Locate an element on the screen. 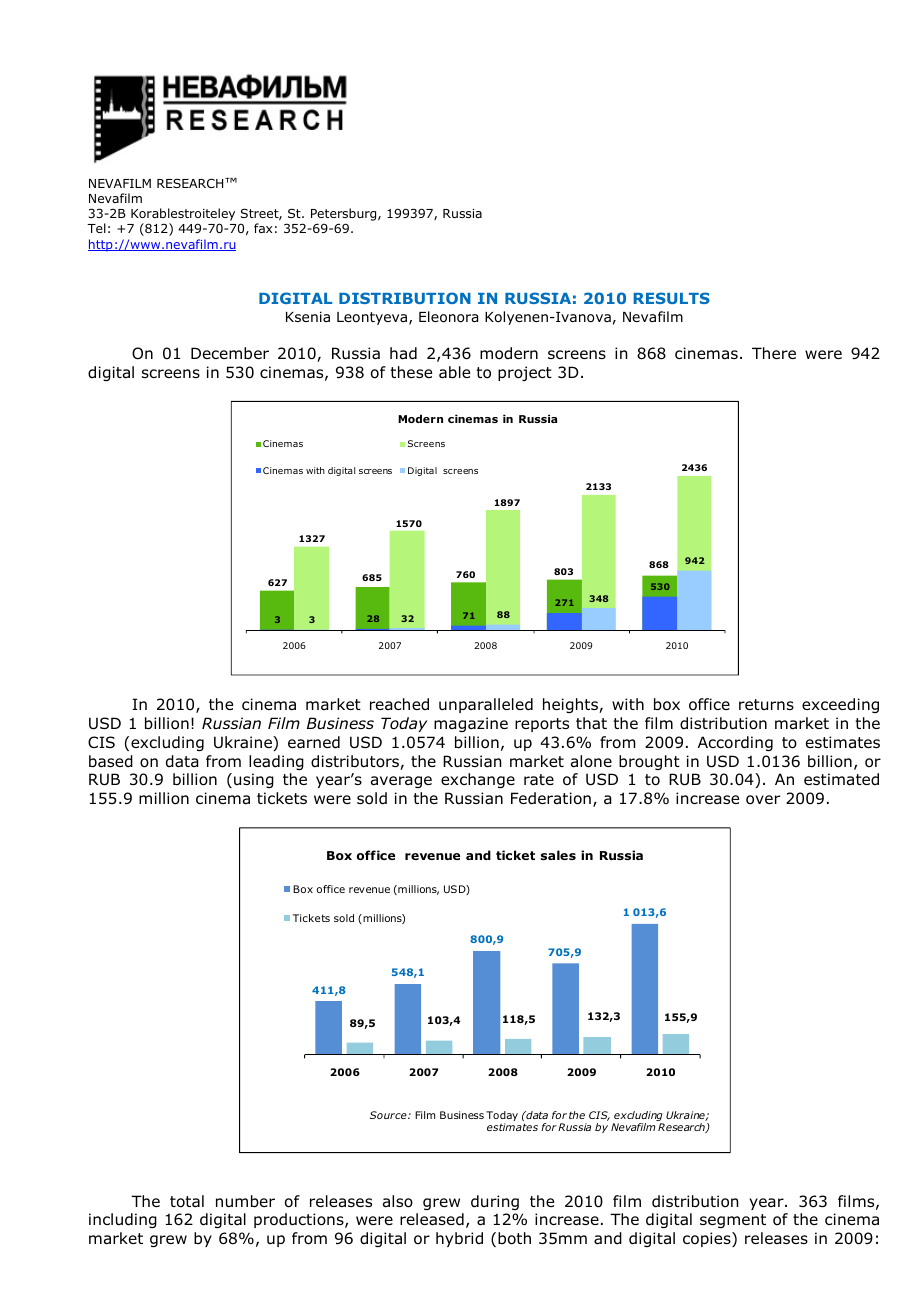 The height and width of the screenshot is (1308, 924). during is located at coordinates (495, 1202).
